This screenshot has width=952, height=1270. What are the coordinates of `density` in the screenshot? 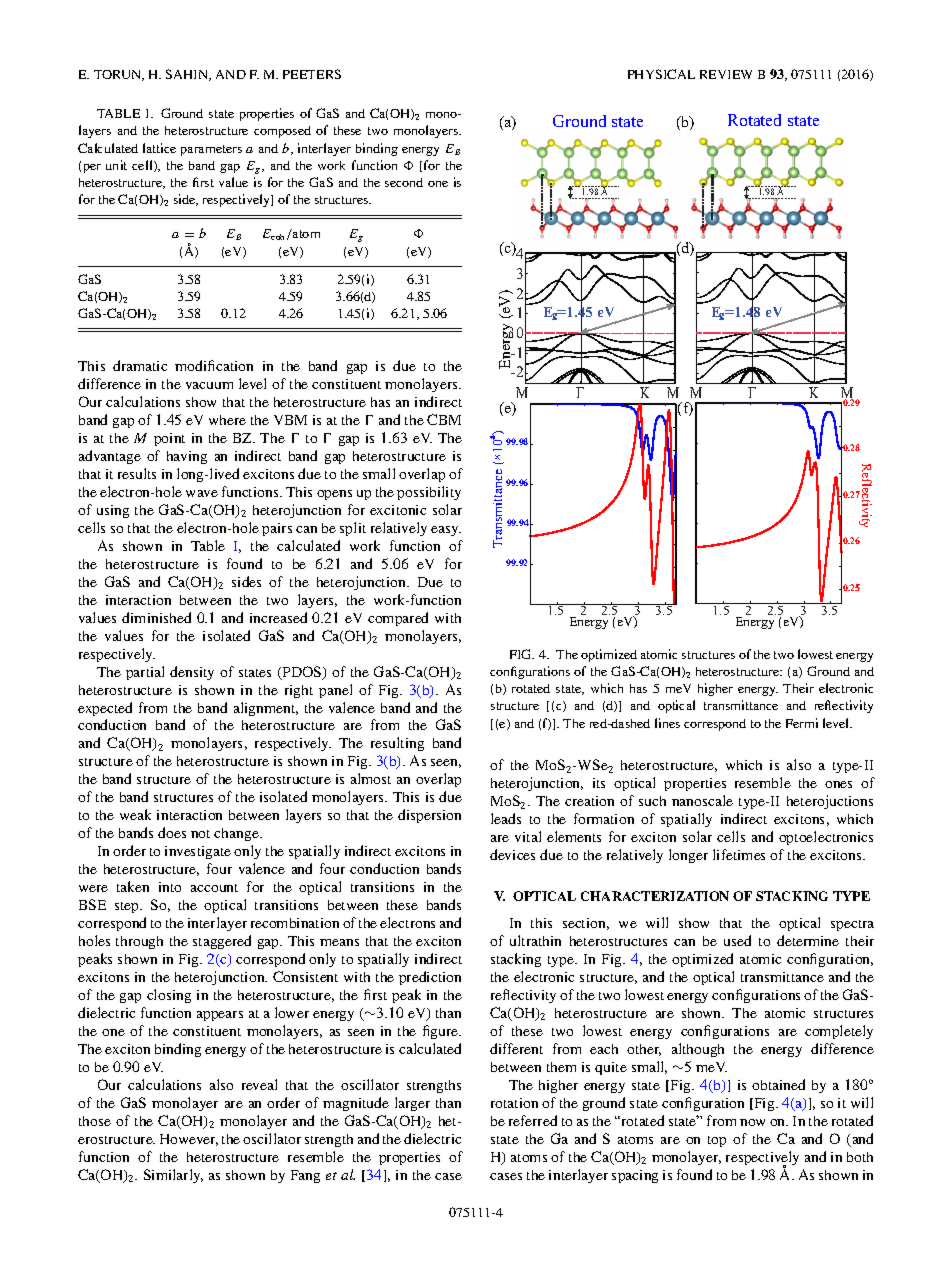 It's located at (192, 673).
